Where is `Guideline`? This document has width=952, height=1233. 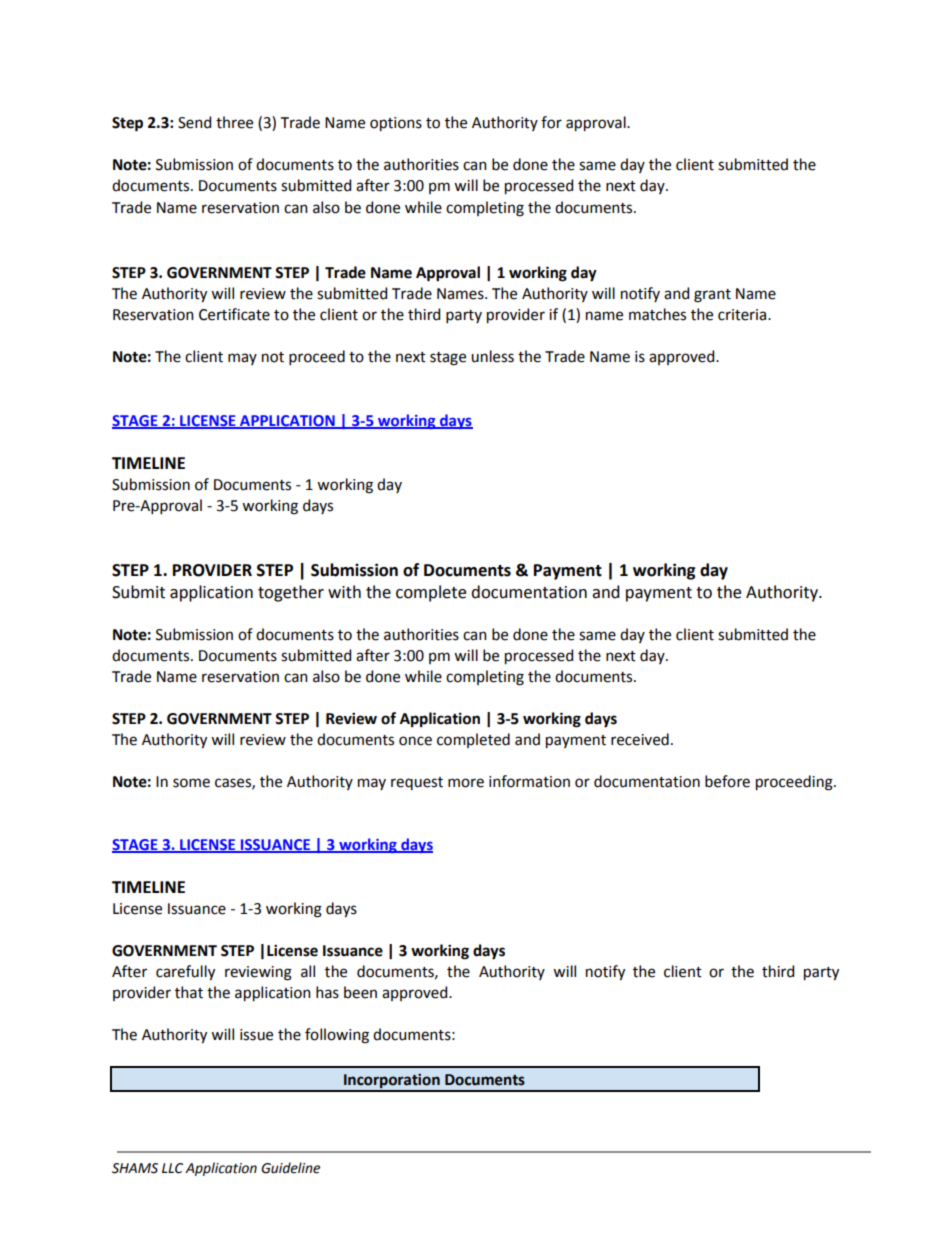 Guideline is located at coordinates (290, 1168).
